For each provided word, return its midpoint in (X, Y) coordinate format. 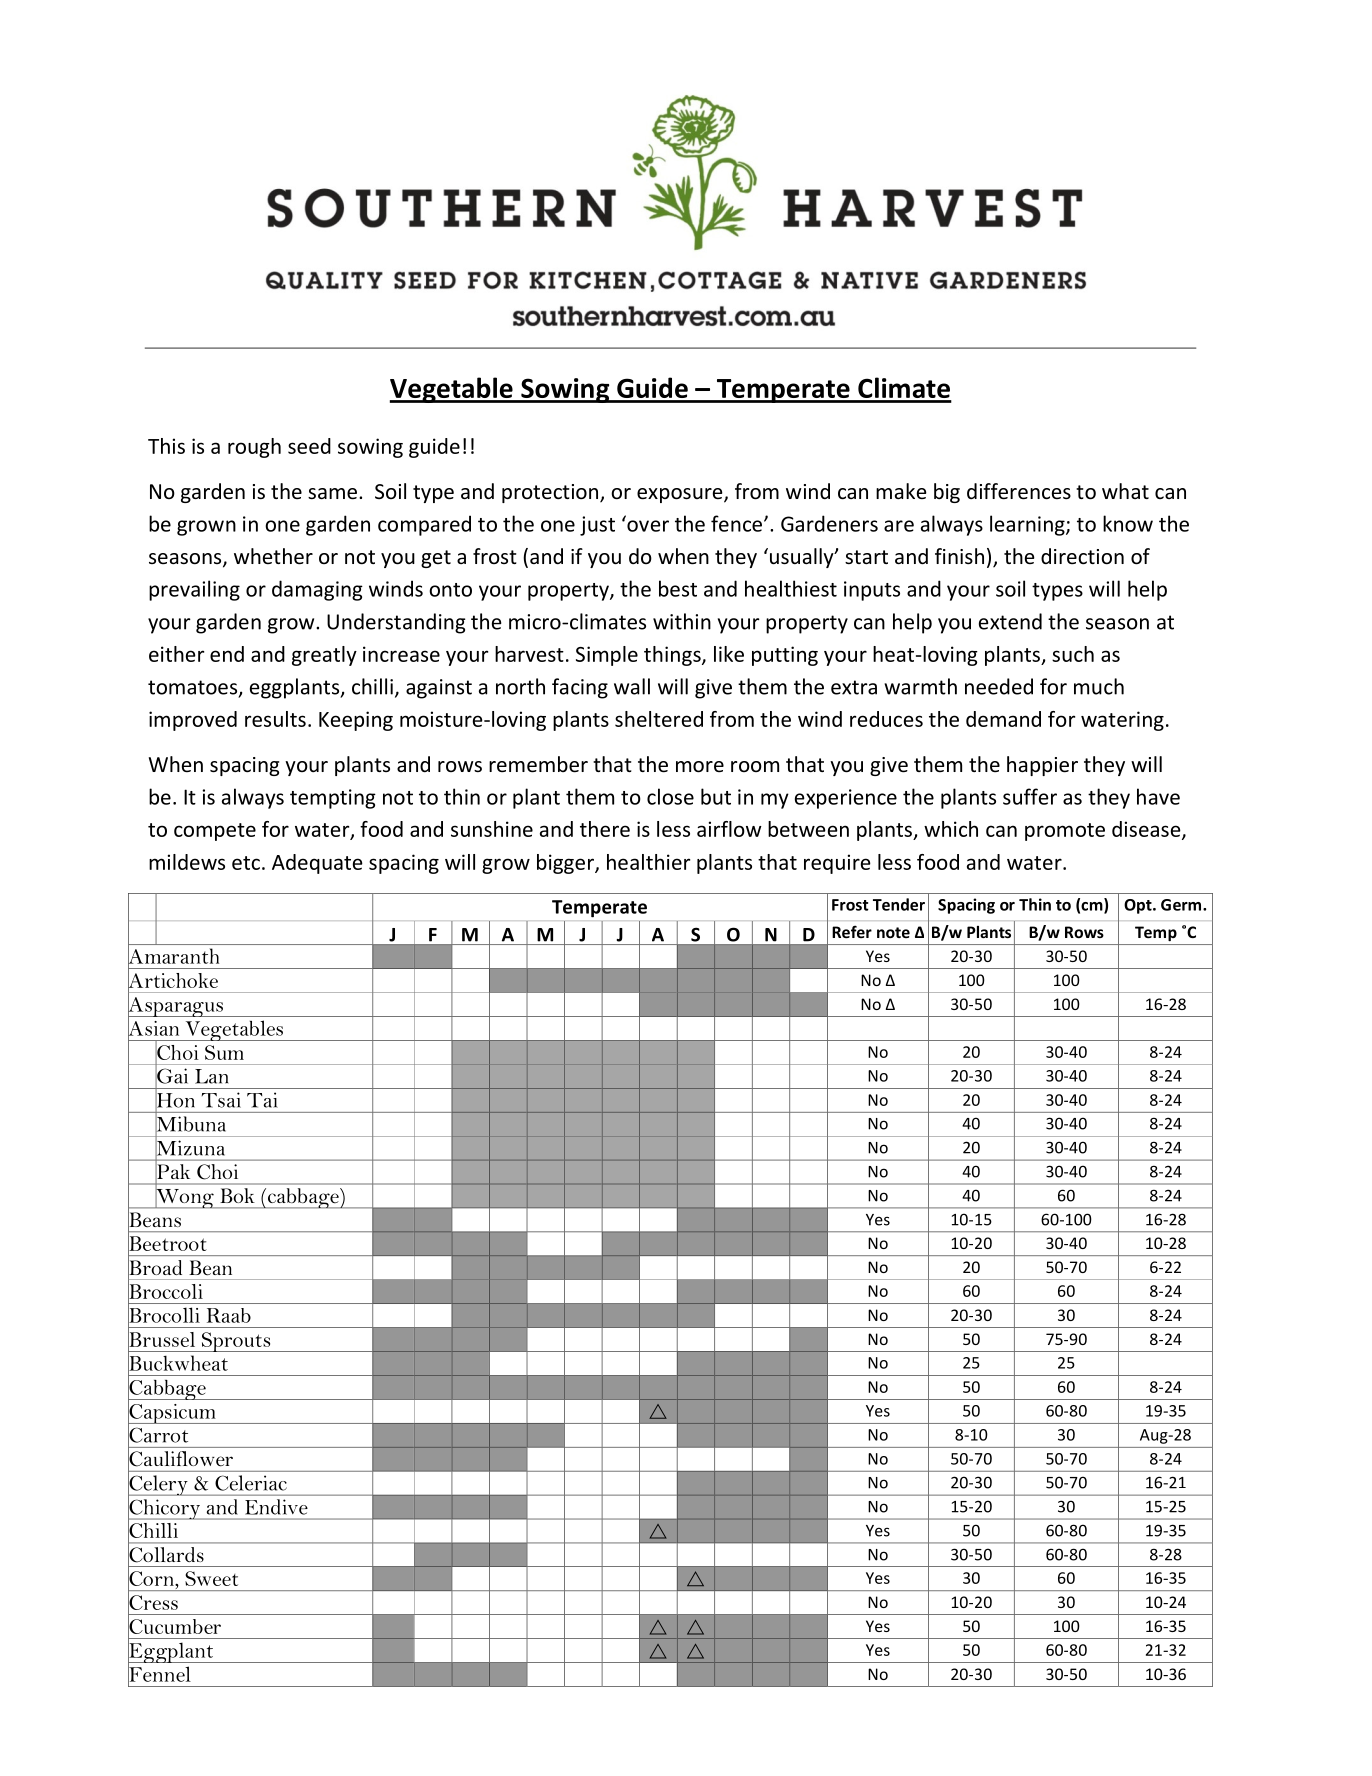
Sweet (211, 1578)
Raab (229, 1315)
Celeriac (251, 1483)
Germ (1181, 905)
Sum (224, 1052)
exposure (681, 495)
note (893, 932)
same (332, 494)
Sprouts (236, 1342)
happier (1042, 766)
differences (1019, 491)
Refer (852, 931)
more (700, 767)
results (275, 719)
